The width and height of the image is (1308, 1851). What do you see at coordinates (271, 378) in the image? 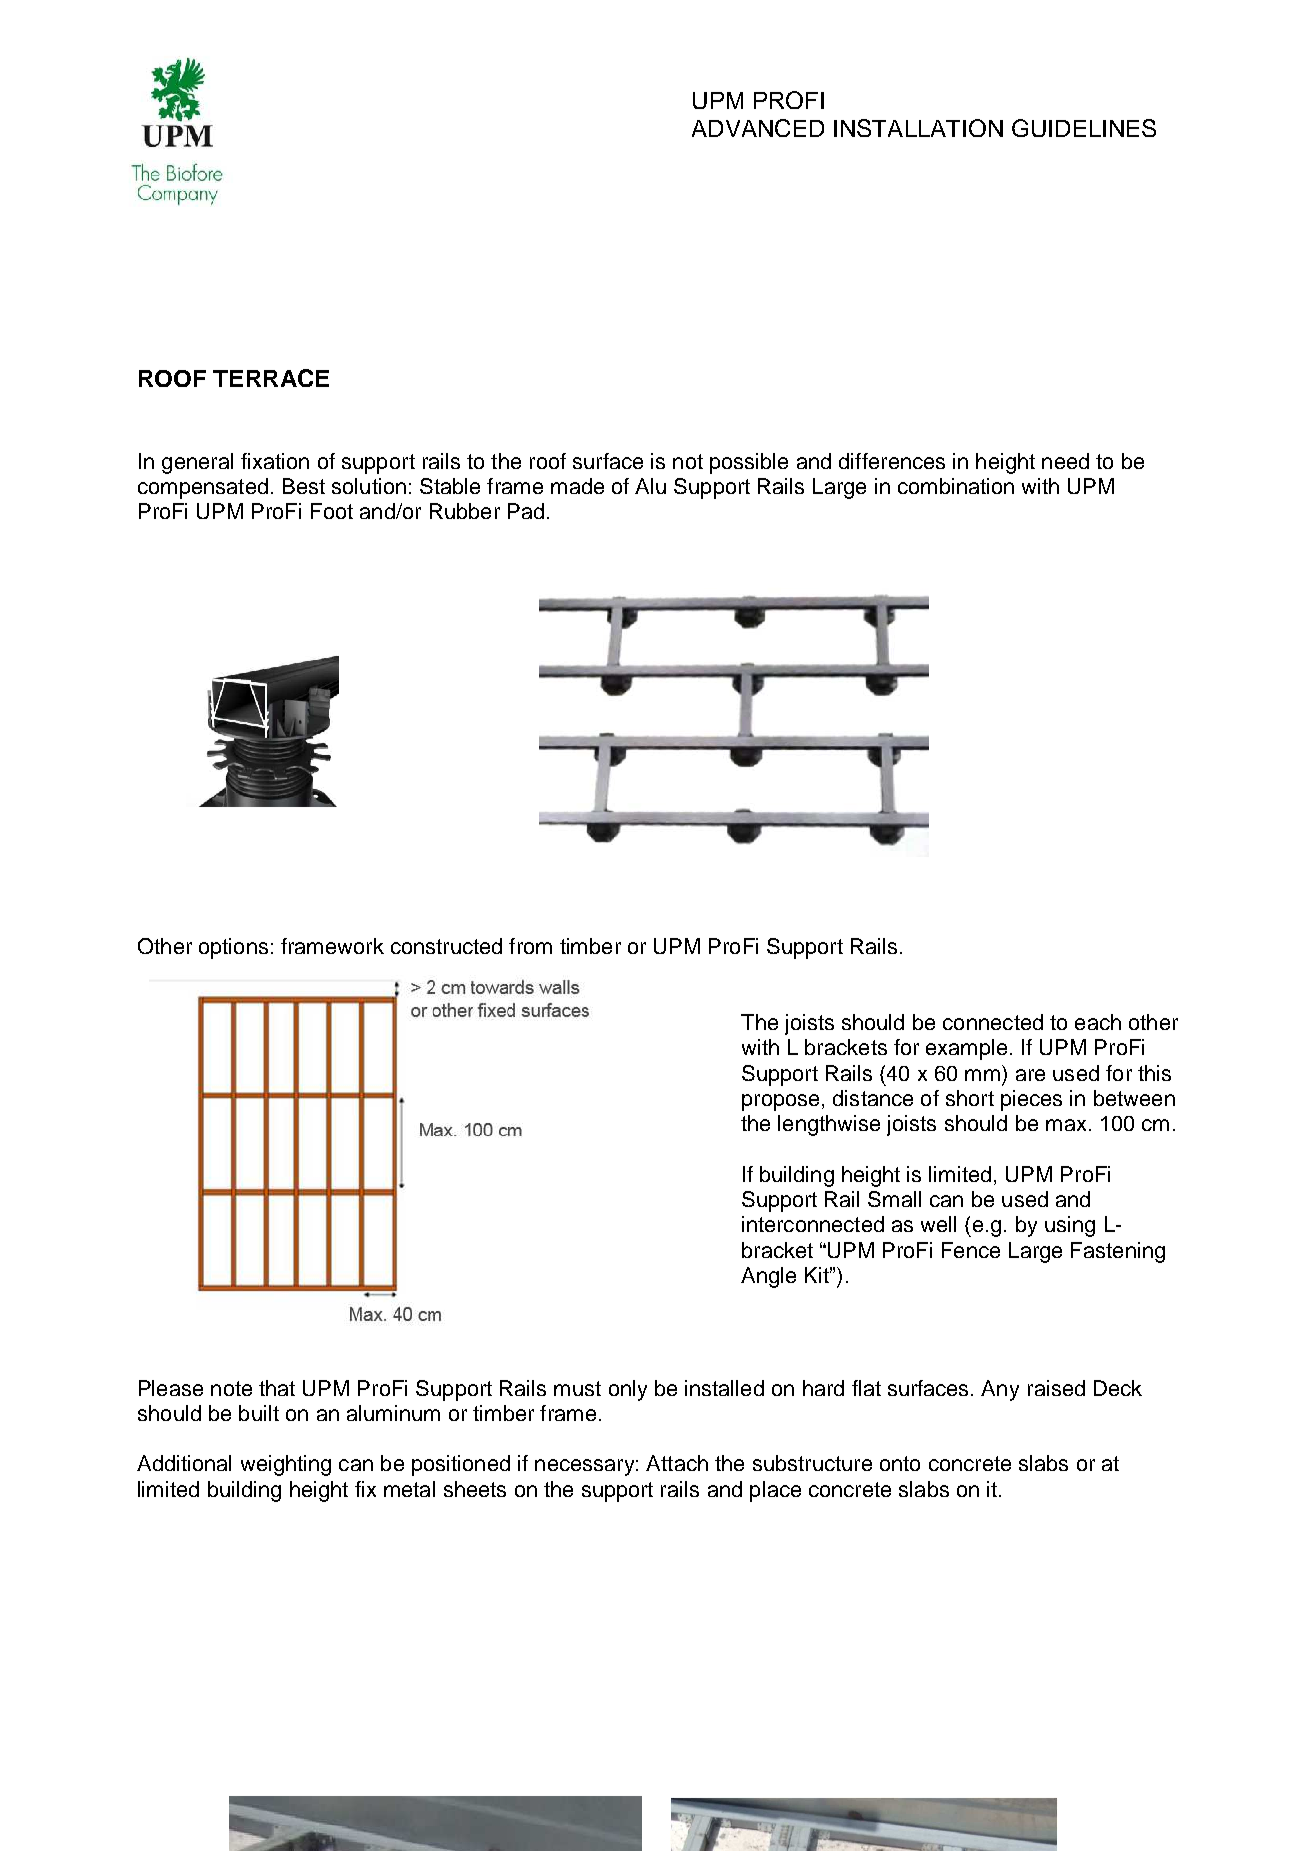
I see `TERRACE` at bounding box center [271, 378].
